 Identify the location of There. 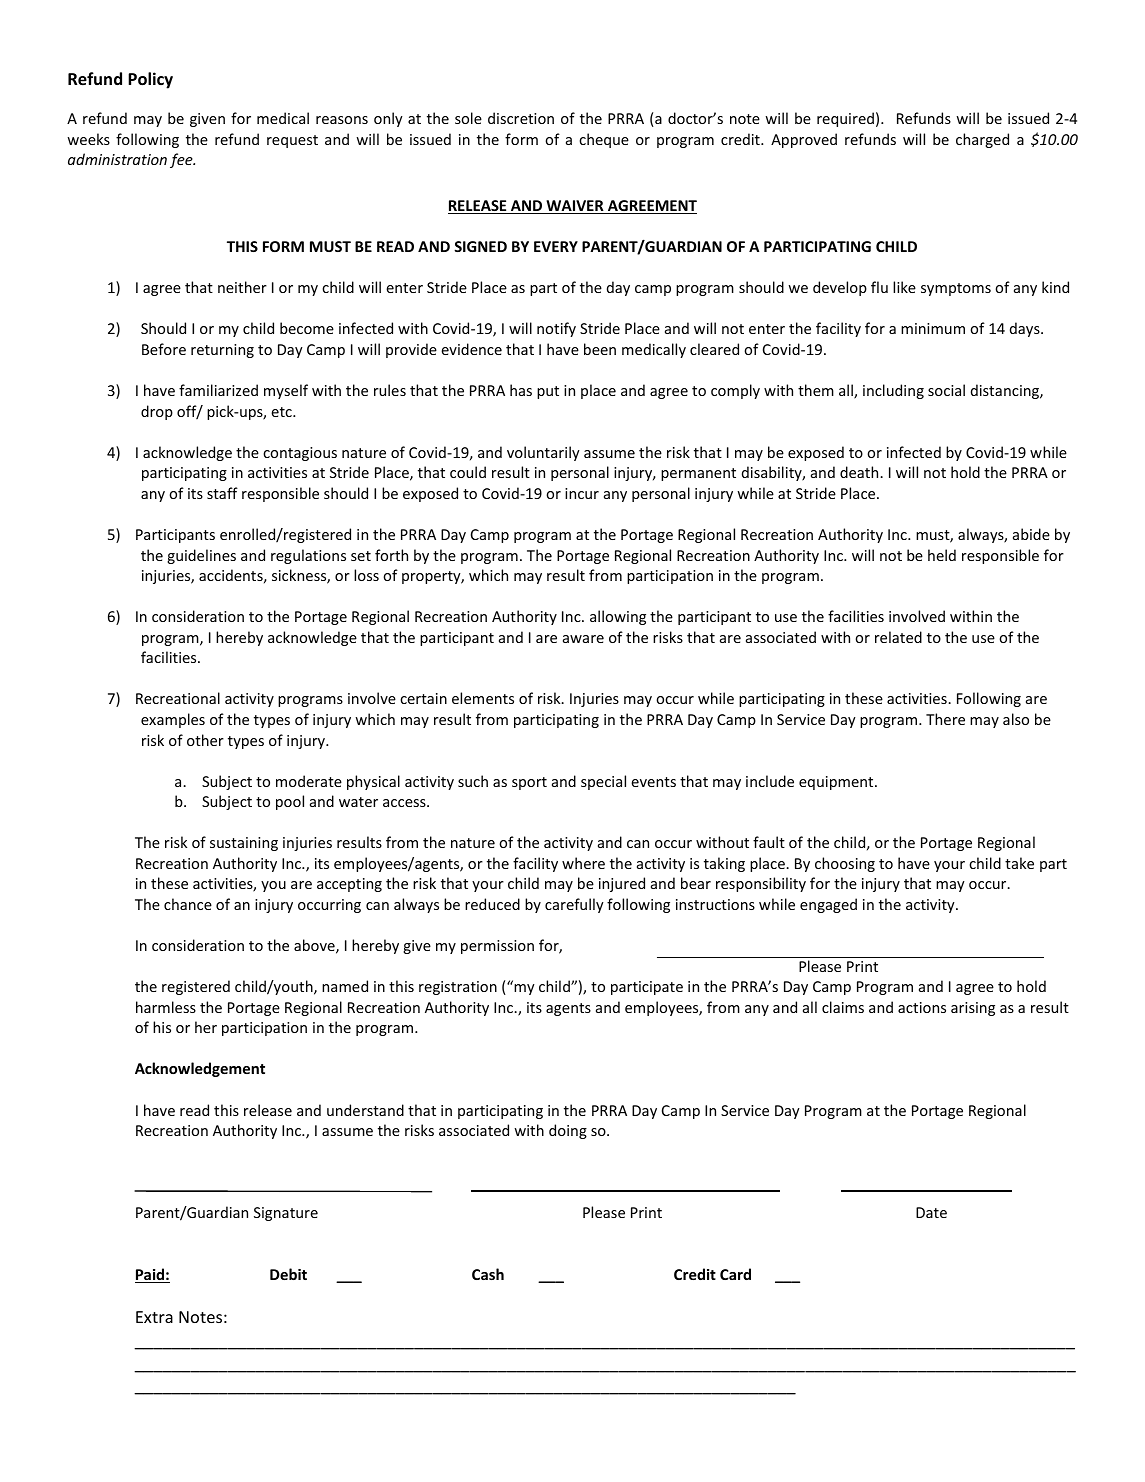
(945, 719).
